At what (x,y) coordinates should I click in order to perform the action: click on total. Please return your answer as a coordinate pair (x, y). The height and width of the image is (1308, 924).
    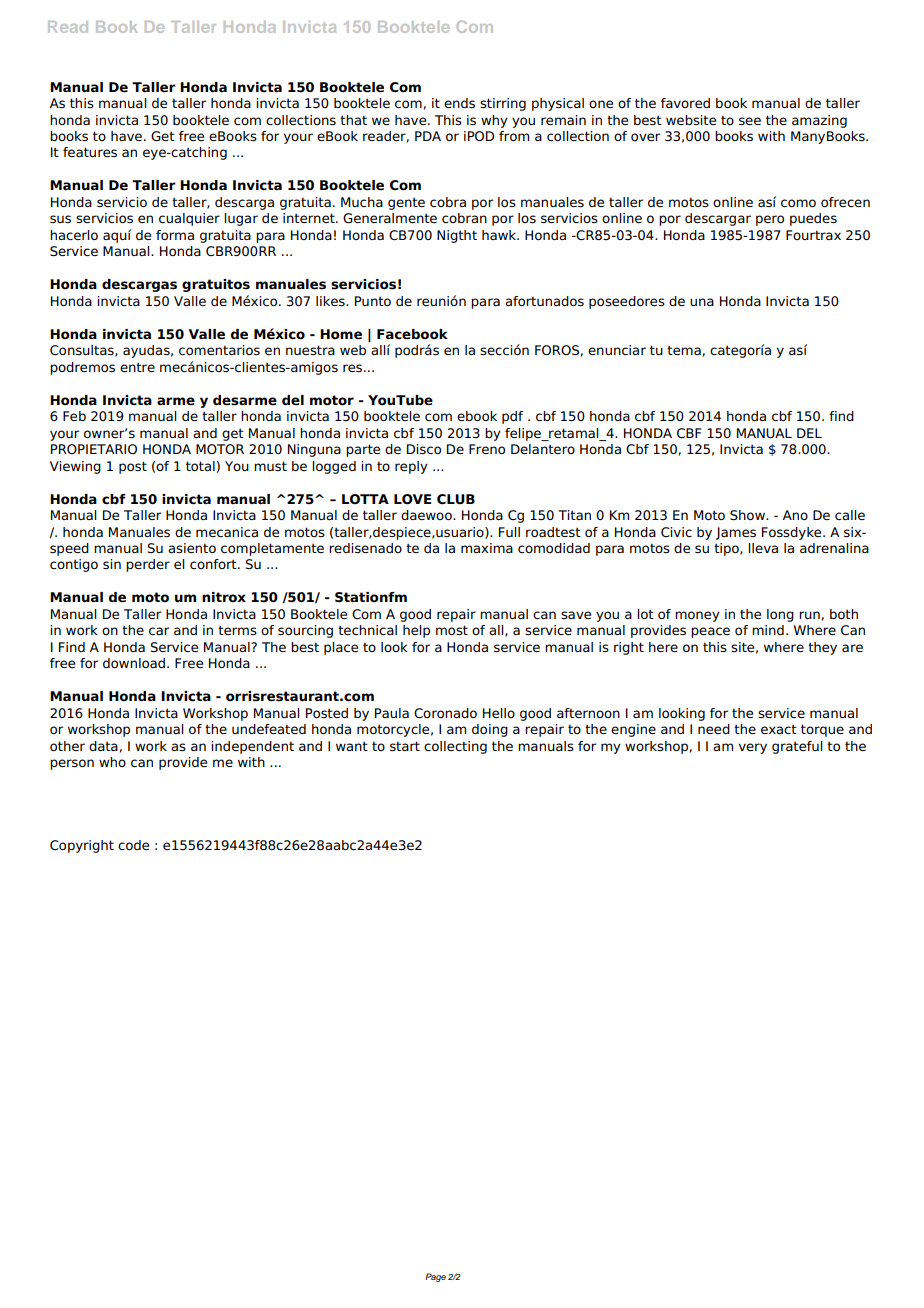
    Looking at the image, I should click on (200, 466).
